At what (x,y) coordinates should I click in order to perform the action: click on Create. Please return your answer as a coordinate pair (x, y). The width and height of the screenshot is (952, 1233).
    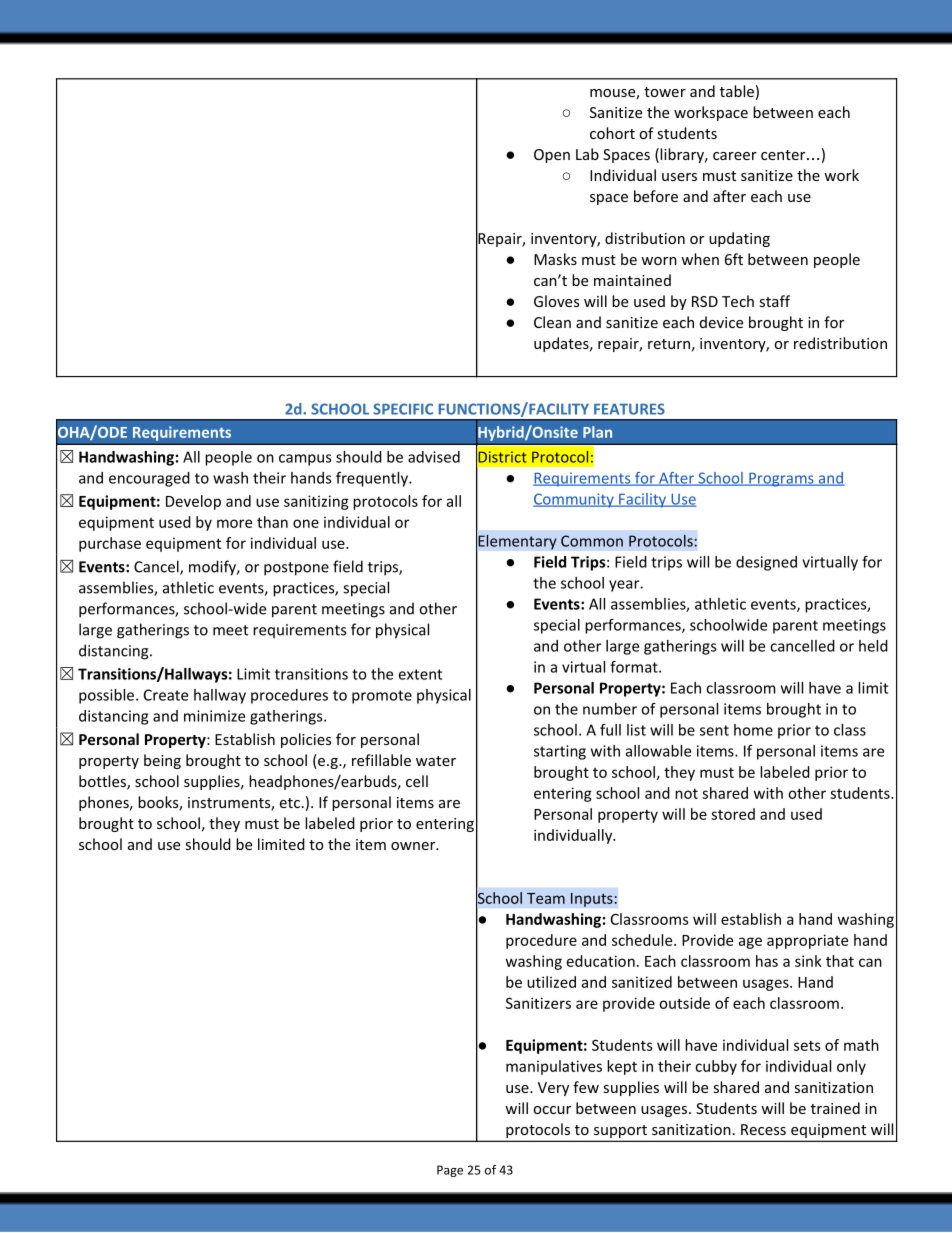
    Looking at the image, I should click on (166, 695).
